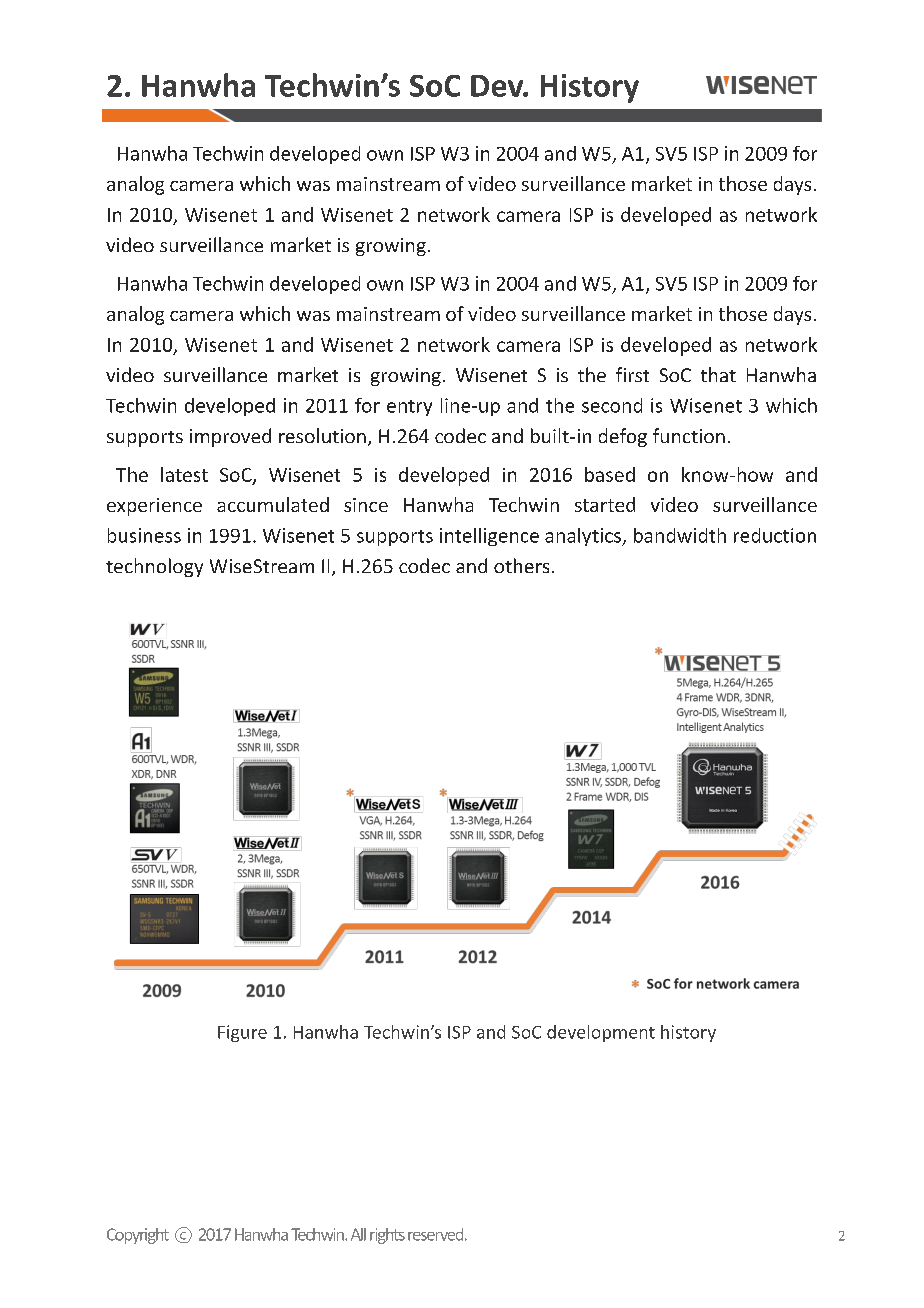 This page has width=924, height=1308. Describe the element at coordinates (230, 437) in the page. I see `improved` at that location.
